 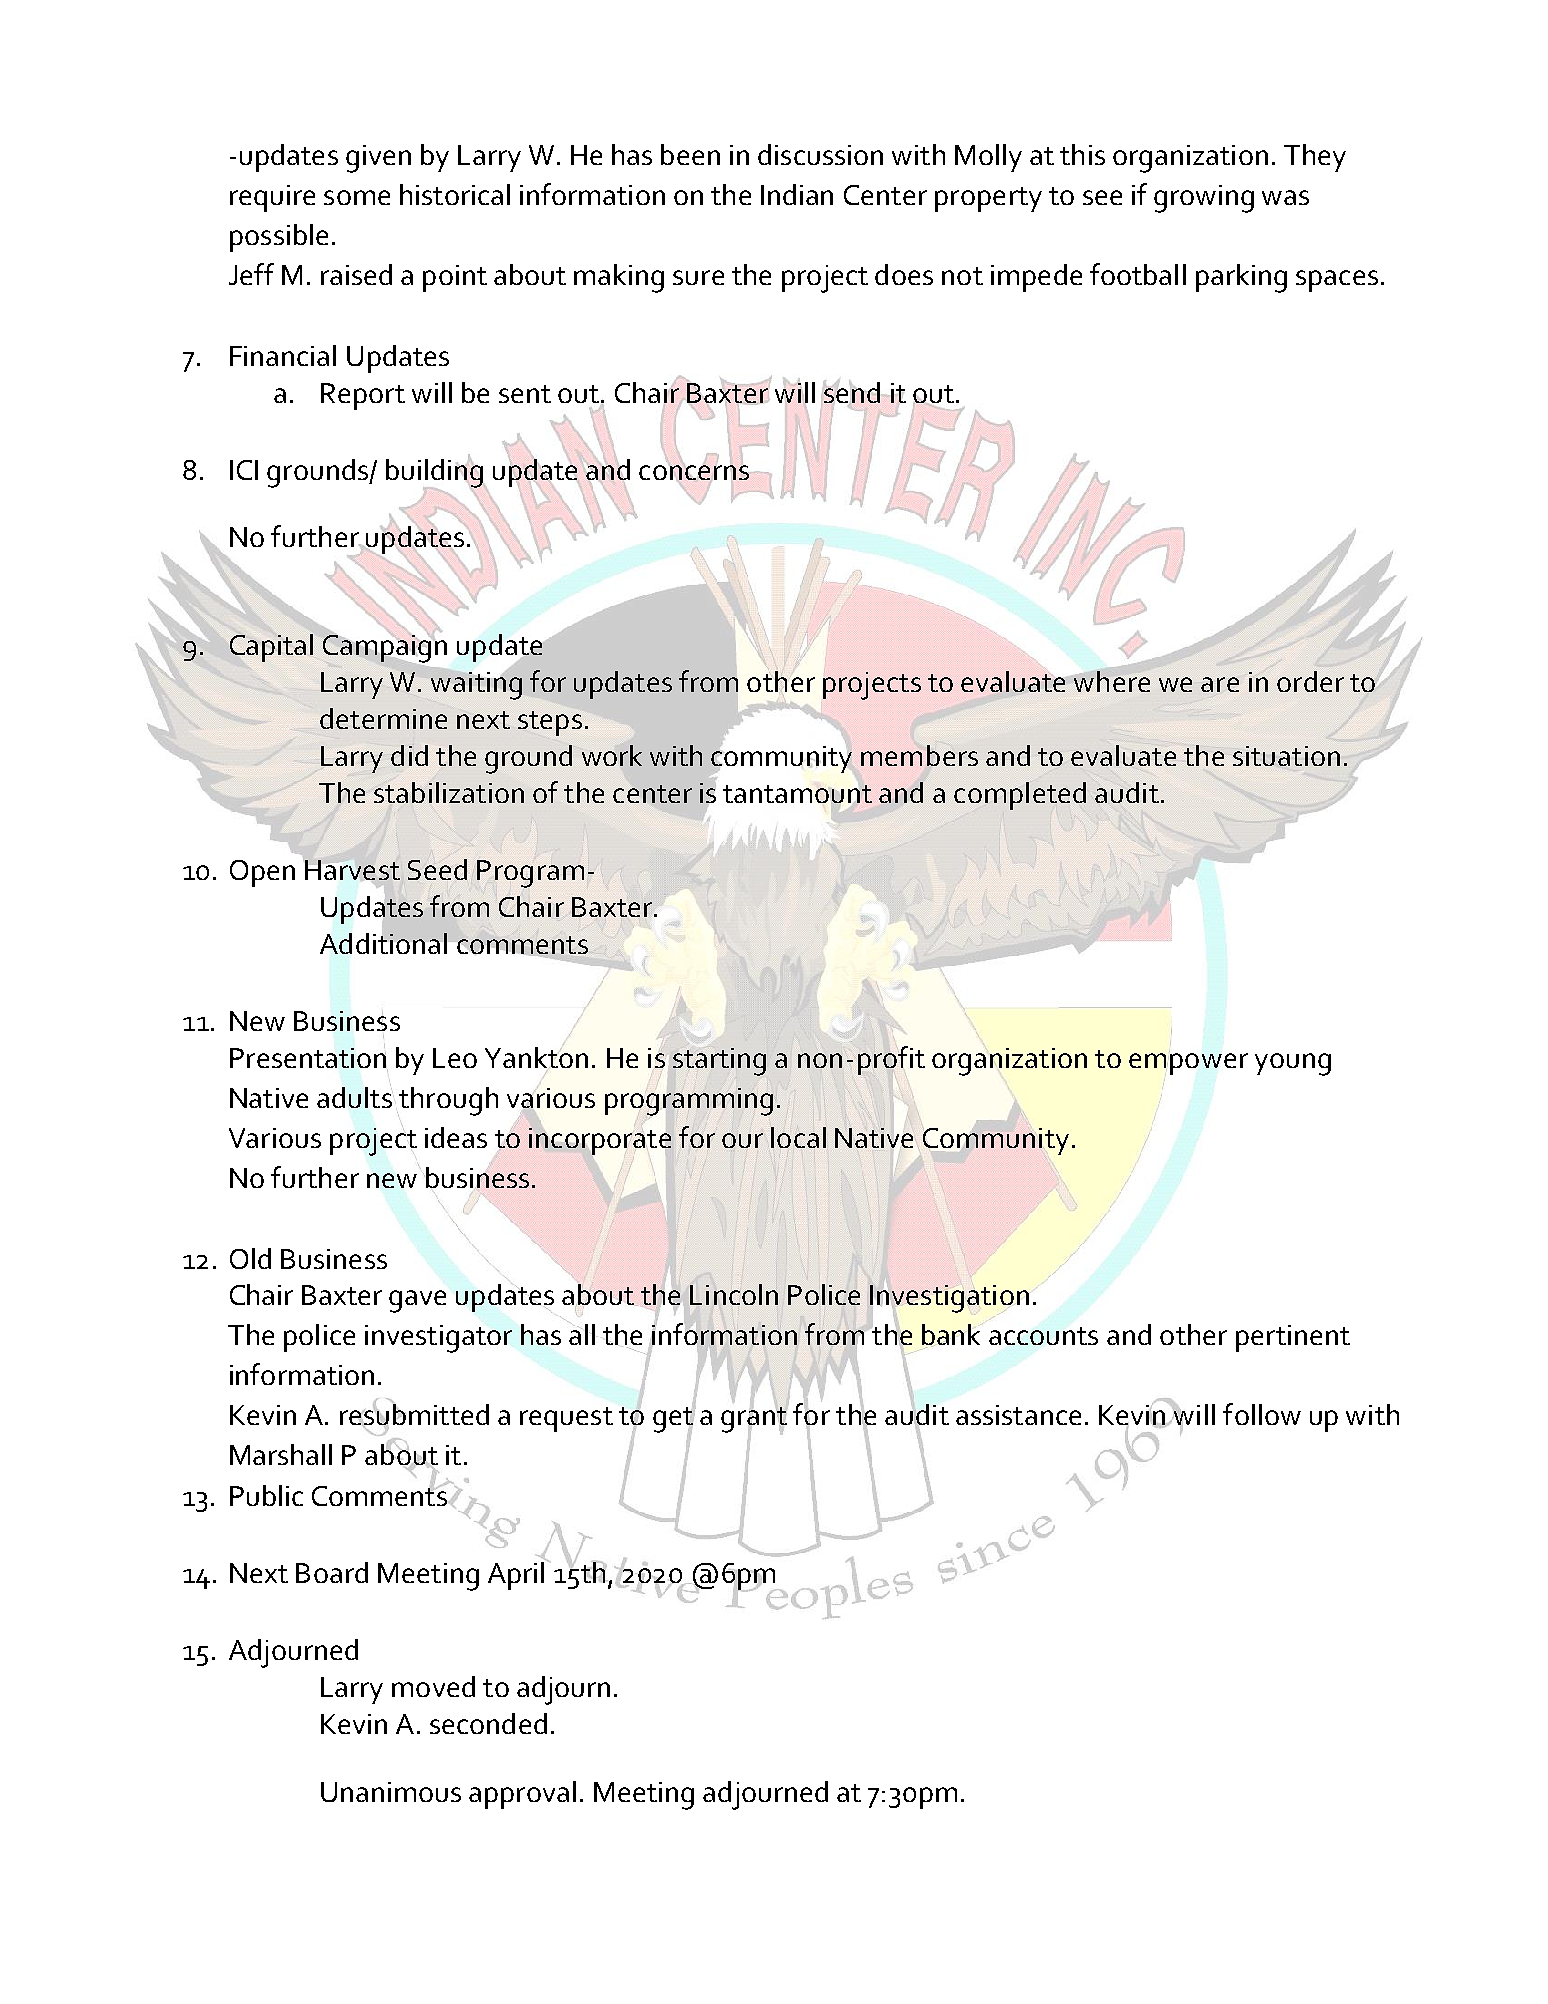 What do you see at coordinates (522, 1795) in the document?
I see `approval` at bounding box center [522, 1795].
